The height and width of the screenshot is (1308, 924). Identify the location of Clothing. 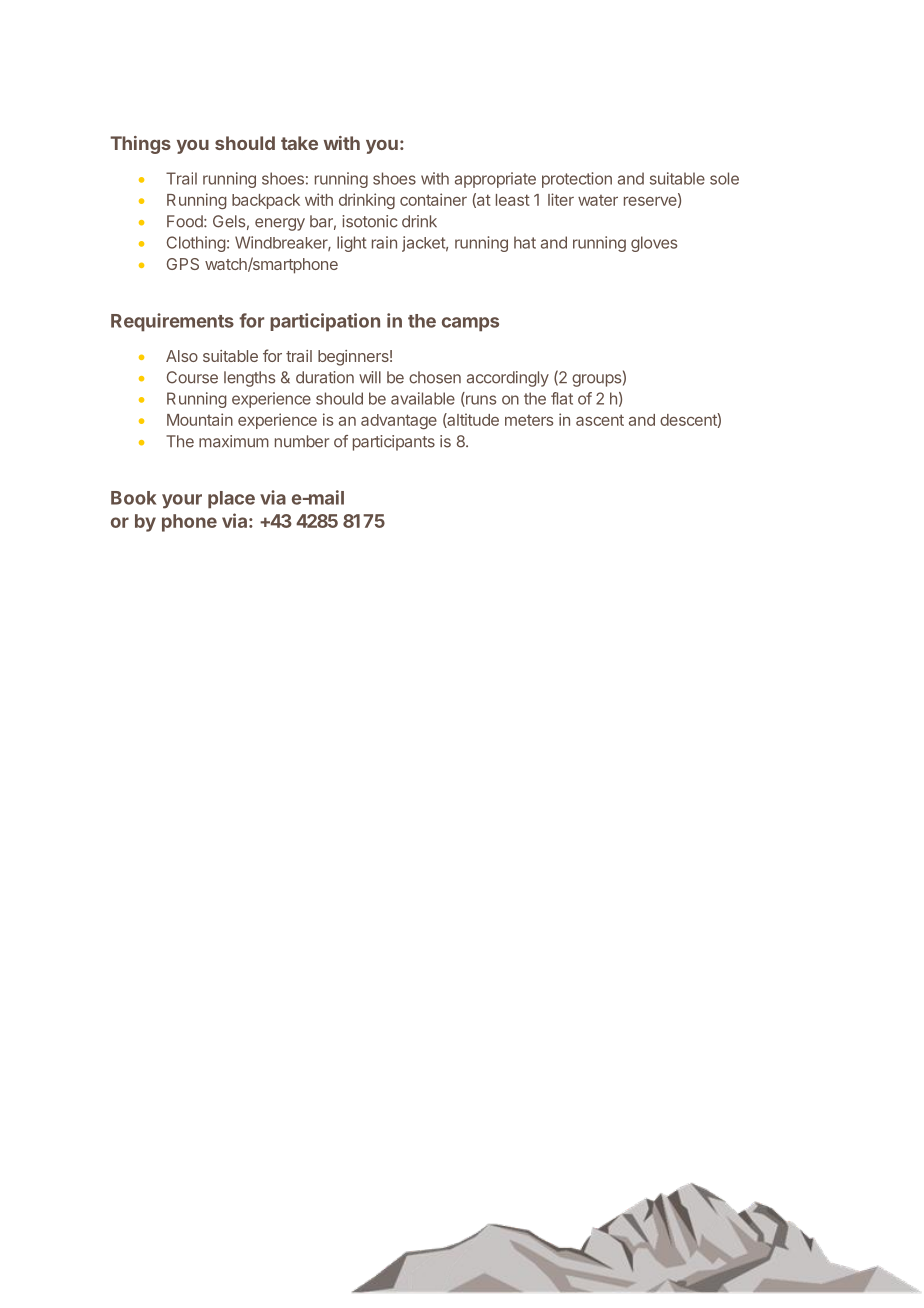
(196, 244).
